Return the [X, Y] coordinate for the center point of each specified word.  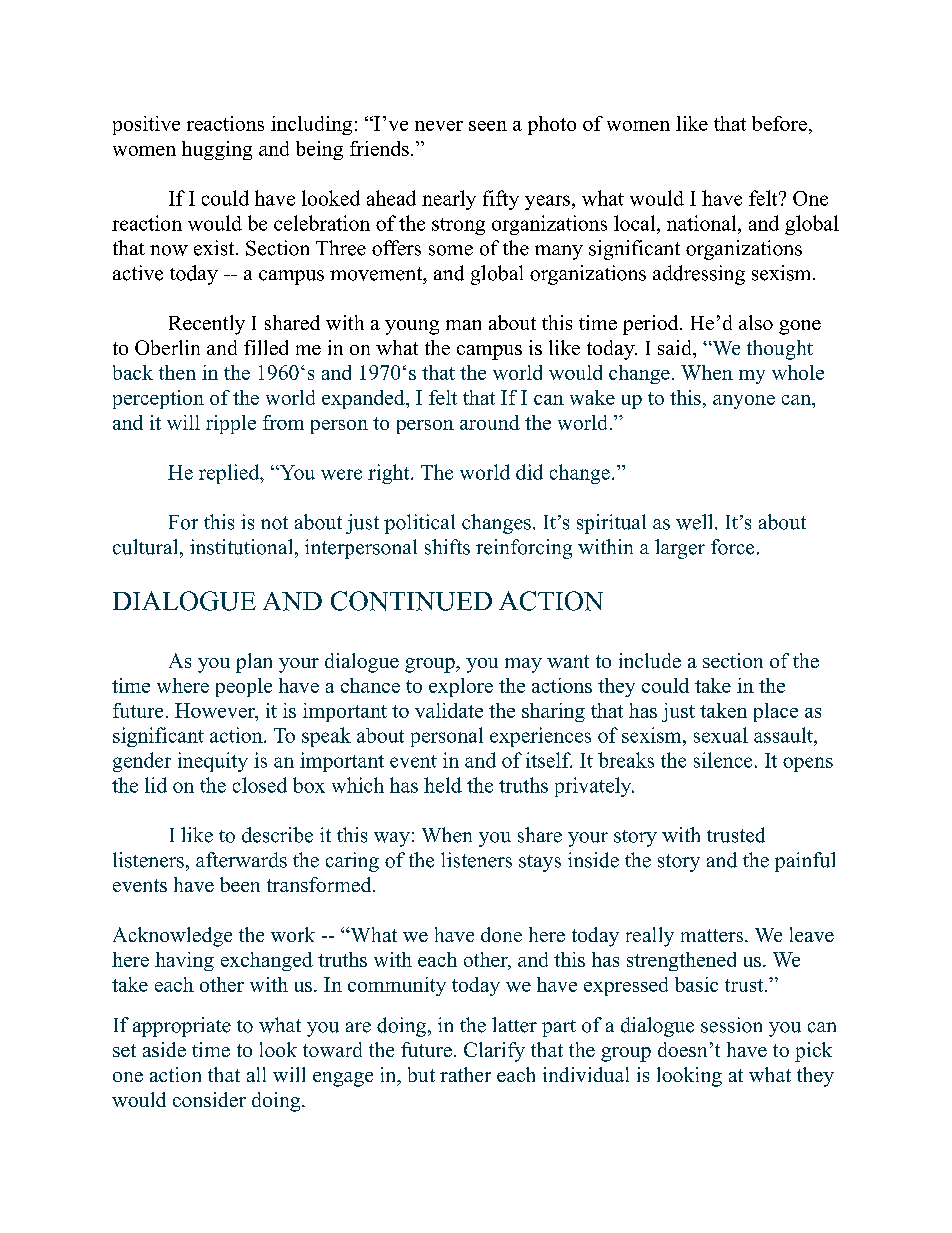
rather [465, 1074]
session [731, 1025]
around [490, 422]
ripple [231, 424]
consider [209, 1099]
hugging [217, 150]
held [443, 785]
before [779, 123]
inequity [213, 762]
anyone [744, 402]
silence [723, 760]
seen [488, 126]
